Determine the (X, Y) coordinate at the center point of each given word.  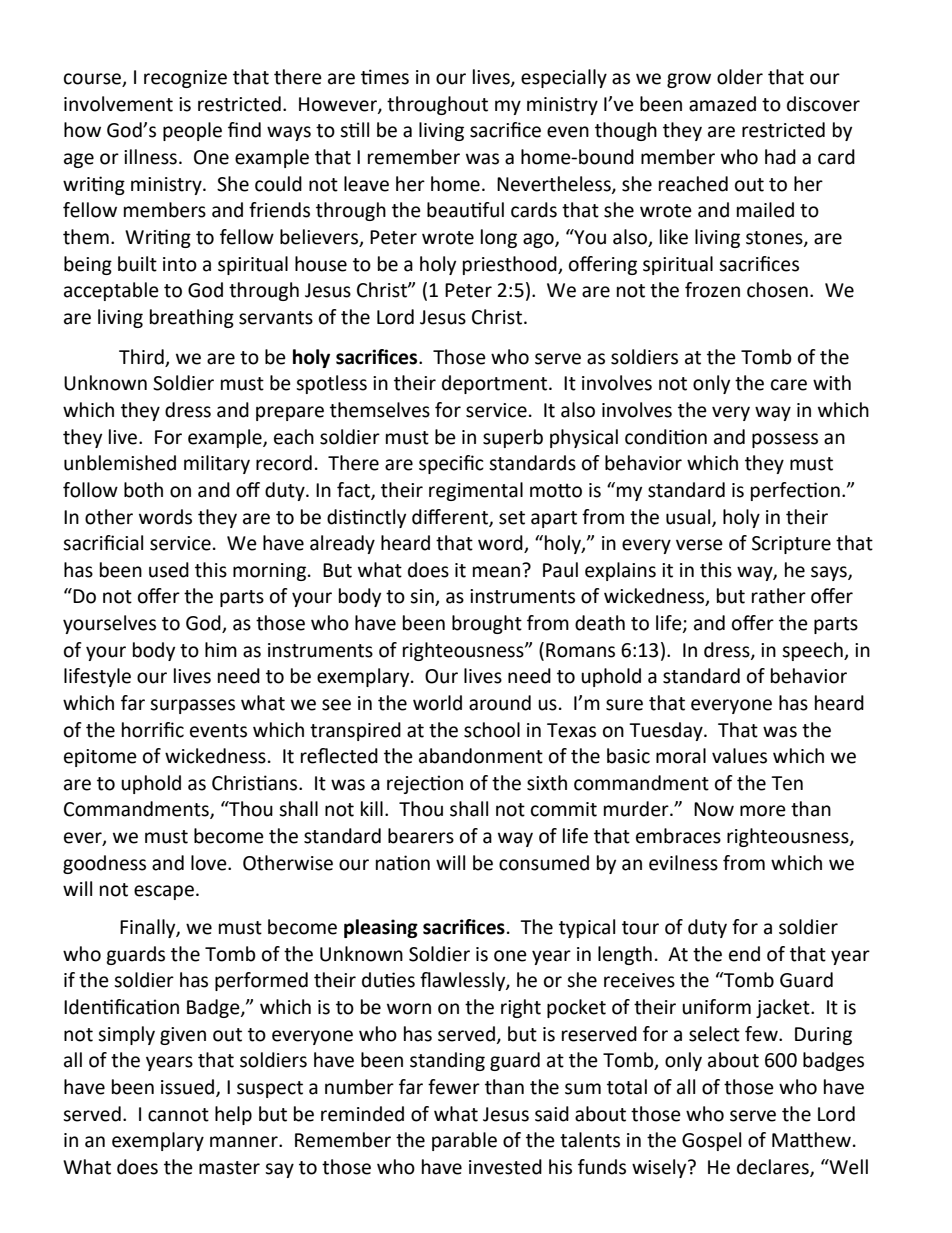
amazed (722, 104)
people (192, 131)
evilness (683, 863)
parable (464, 1141)
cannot (178, 1115)
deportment (496, 384)
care (789, 385)
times (385, 77)
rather (779, 596)
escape (164, 892)
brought (487, 624)
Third (141, 357)
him (221, 649)
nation (403, 863)
